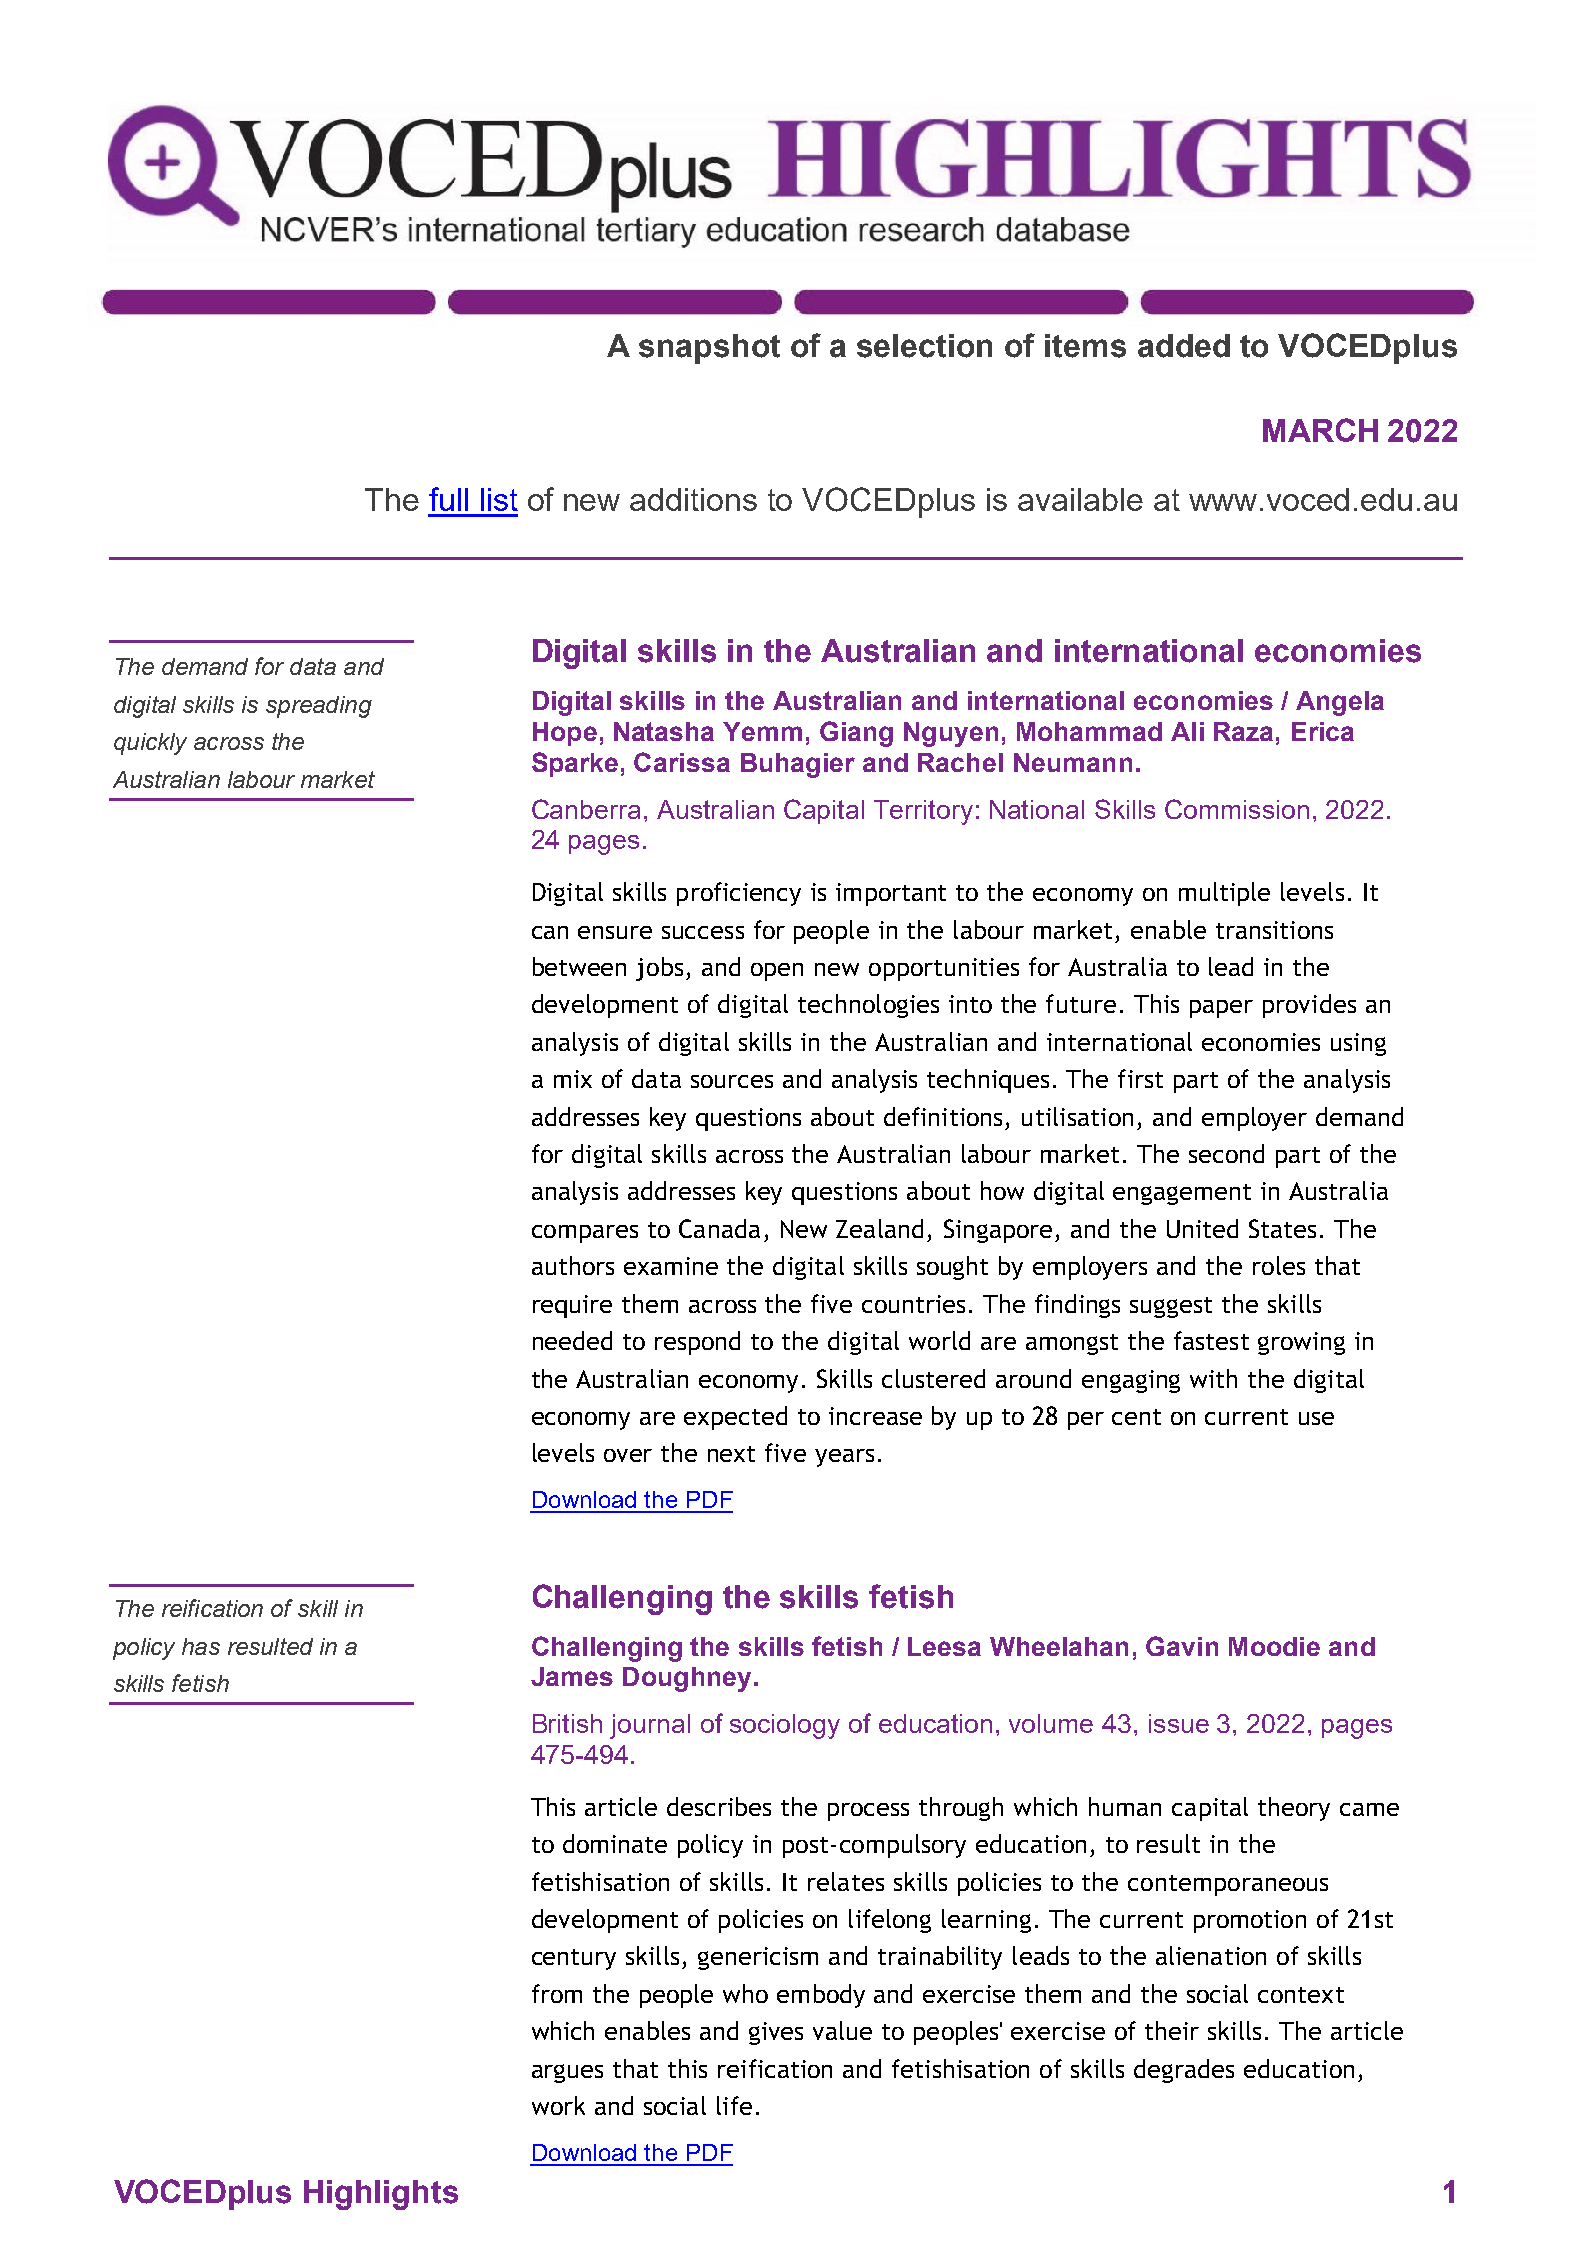 The height and width of the screenshot is (2251, 1592). Describe the element at coordinates (319, 707) in the screenshot. I see `spreading` at that location.
